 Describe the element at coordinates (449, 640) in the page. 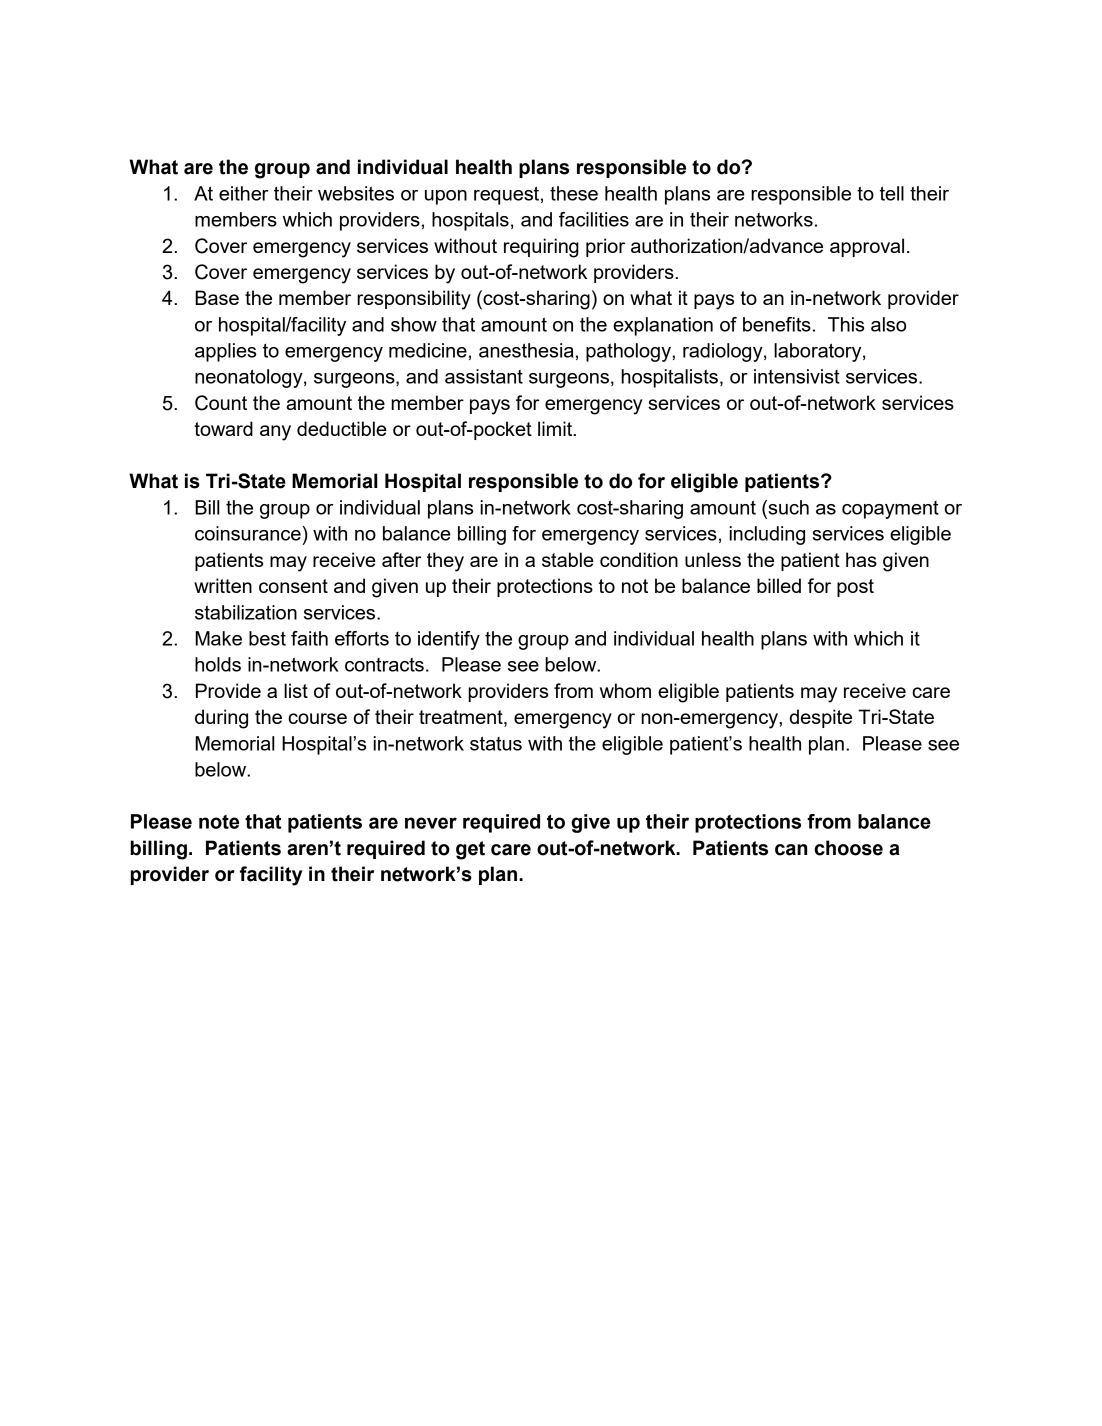

I see `identify` at that location.
